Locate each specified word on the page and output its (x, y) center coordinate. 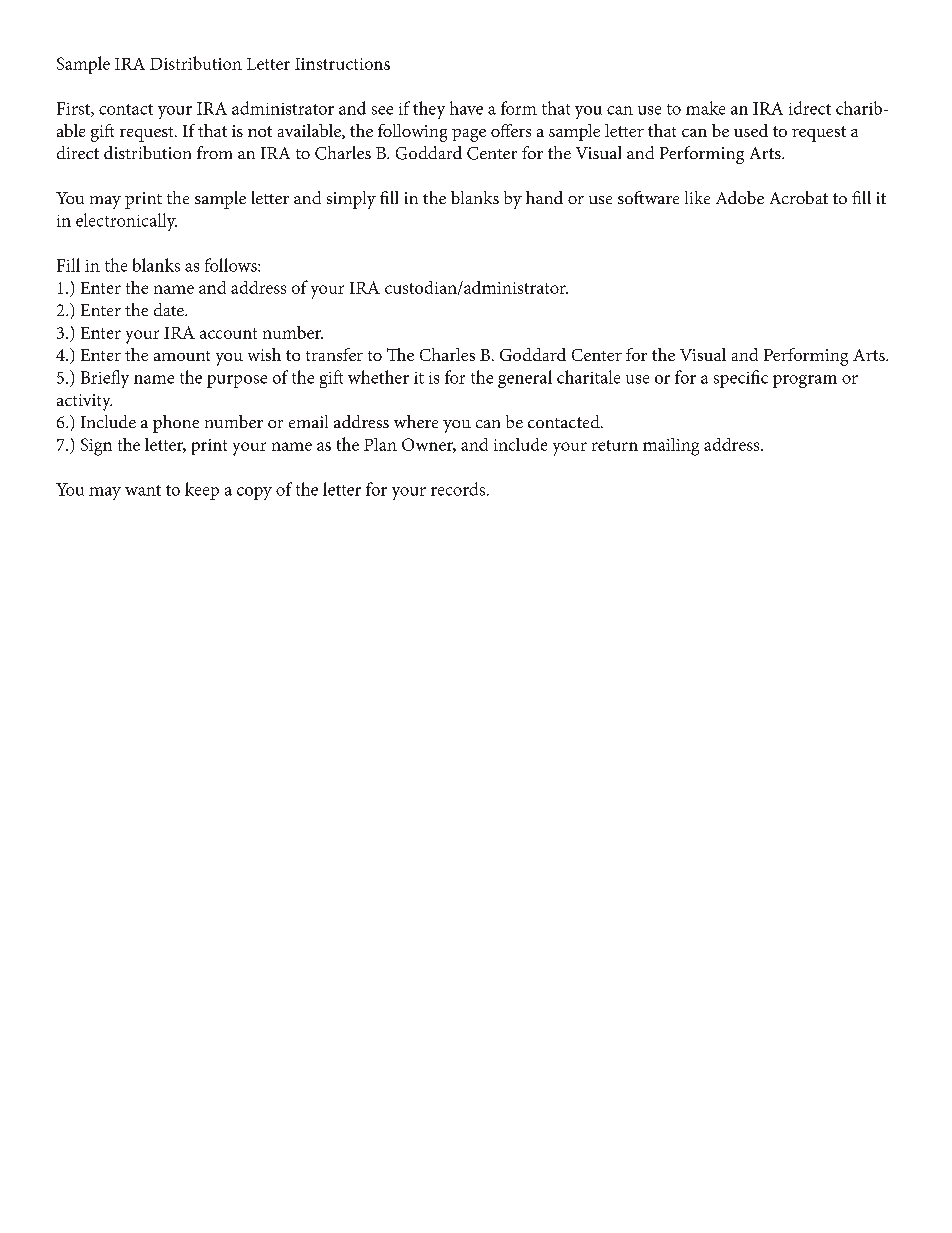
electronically (126, 222)
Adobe (740, 197)
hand (544, 197)
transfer (334, 354)
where (416, 421)
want (143, 490)
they (429, 110)
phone (176, 424)
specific (741, 379)
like (697, 197)
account (228, 333)
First (74, 109)
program (805, 381)
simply (351, 200)
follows (232, 265)
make (705, 108)
